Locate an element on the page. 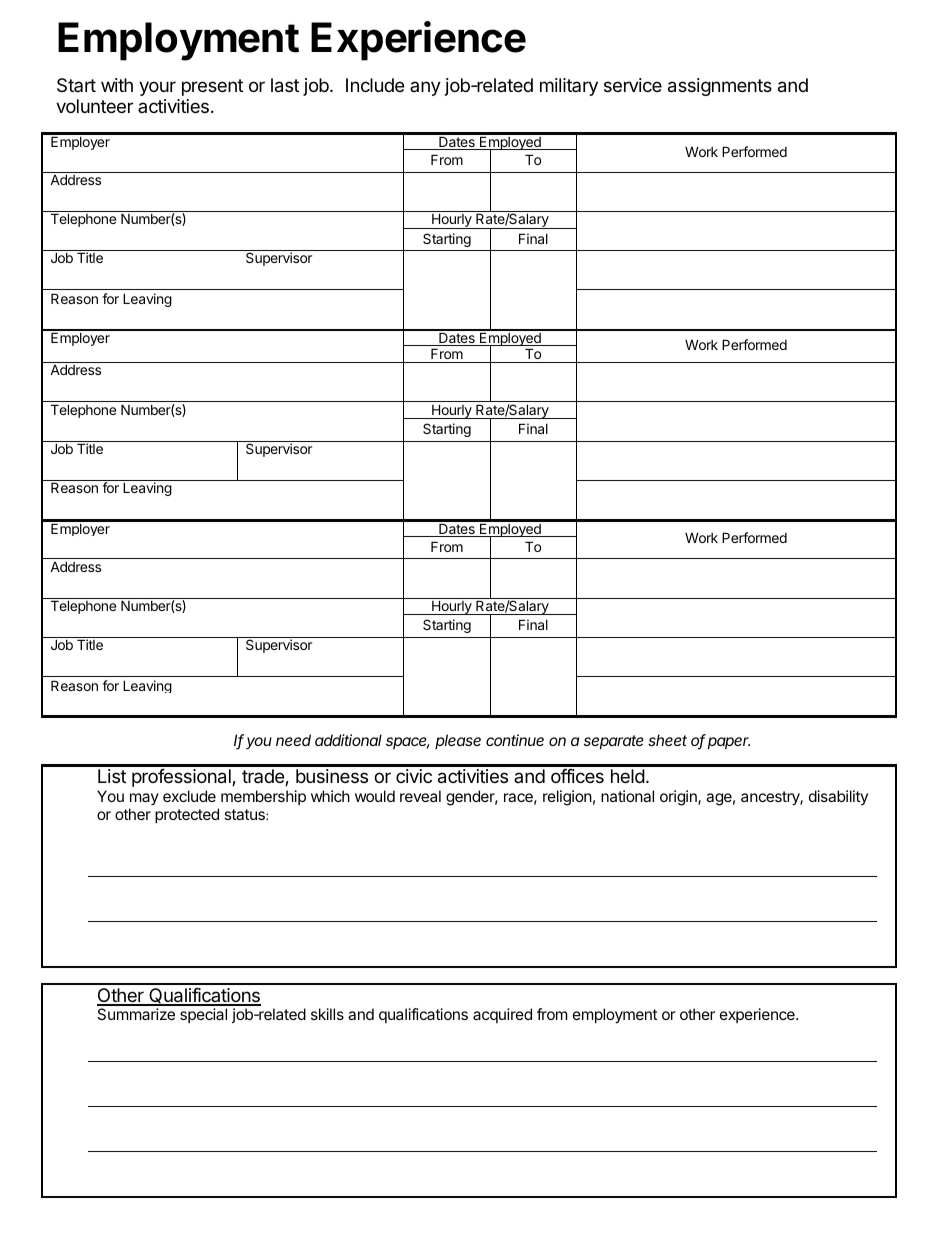 The image size is (952, 1233). any is located at coordinates (425, 88).
